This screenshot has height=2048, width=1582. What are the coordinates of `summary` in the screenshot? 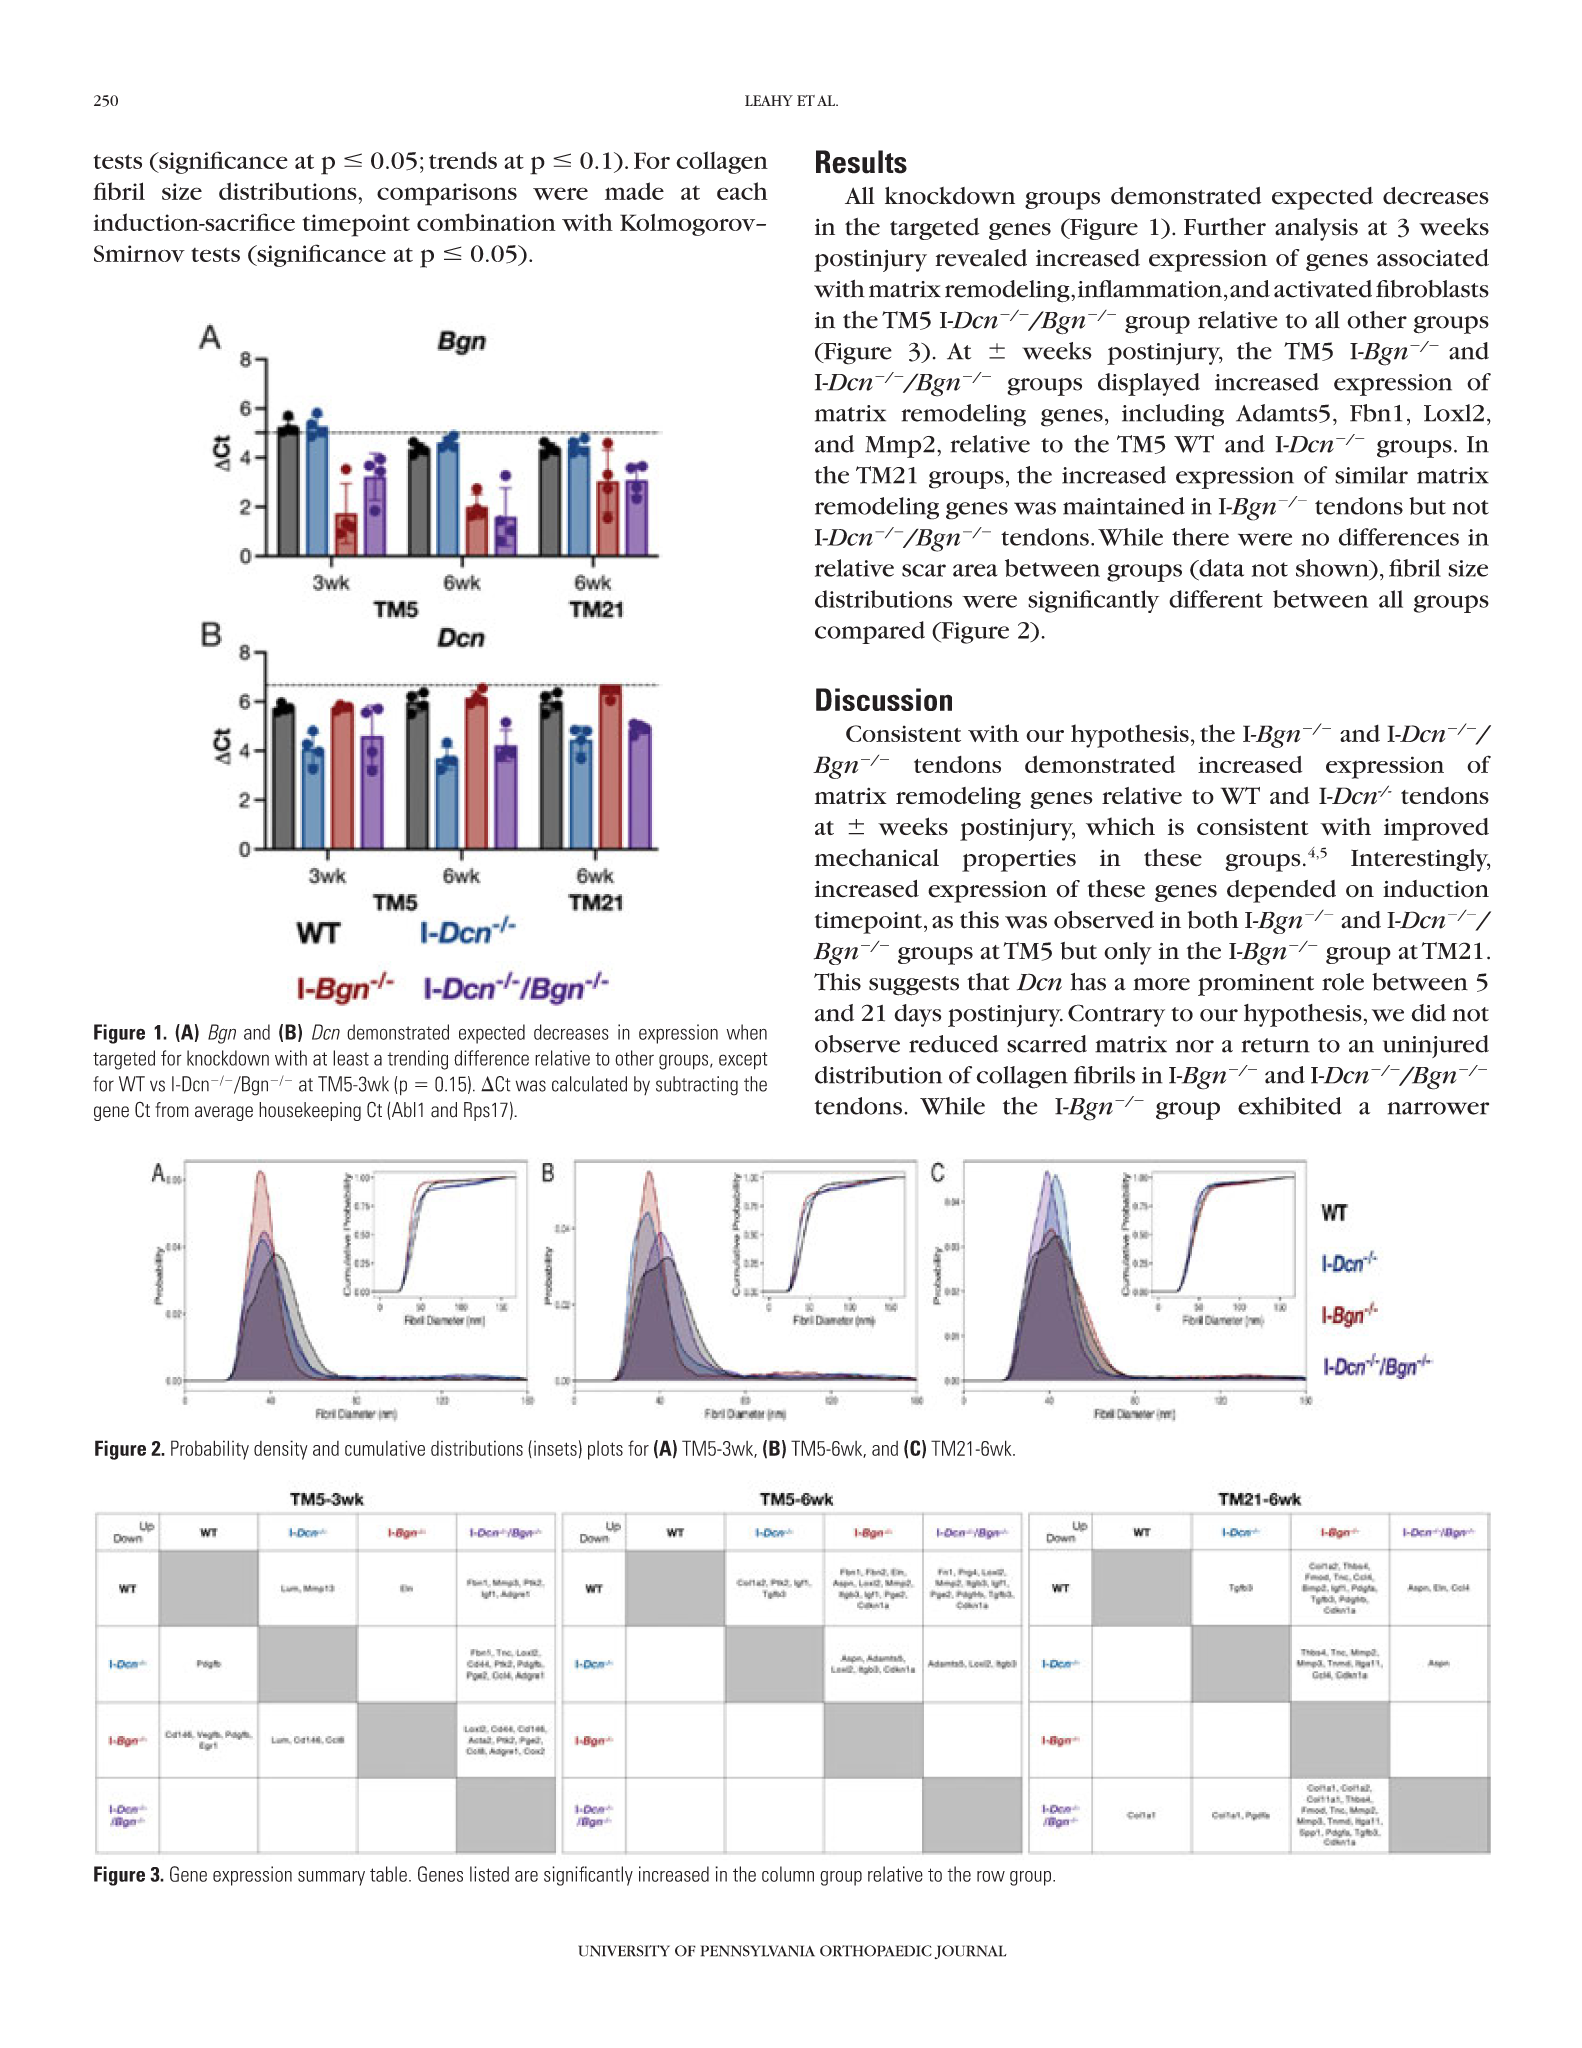 It's located at (331, 1878).
